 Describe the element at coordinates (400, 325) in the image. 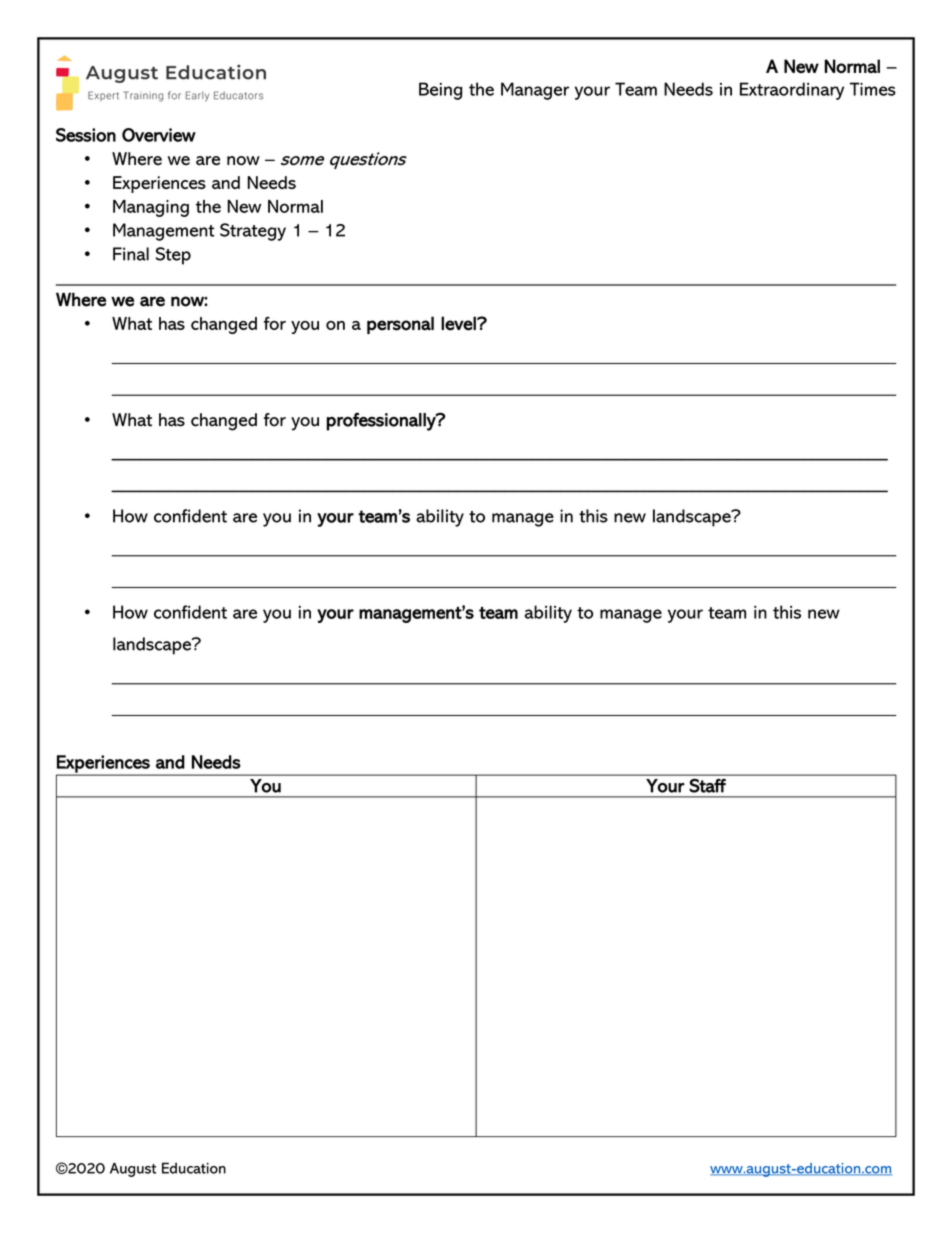

I see `personal` at that location.
